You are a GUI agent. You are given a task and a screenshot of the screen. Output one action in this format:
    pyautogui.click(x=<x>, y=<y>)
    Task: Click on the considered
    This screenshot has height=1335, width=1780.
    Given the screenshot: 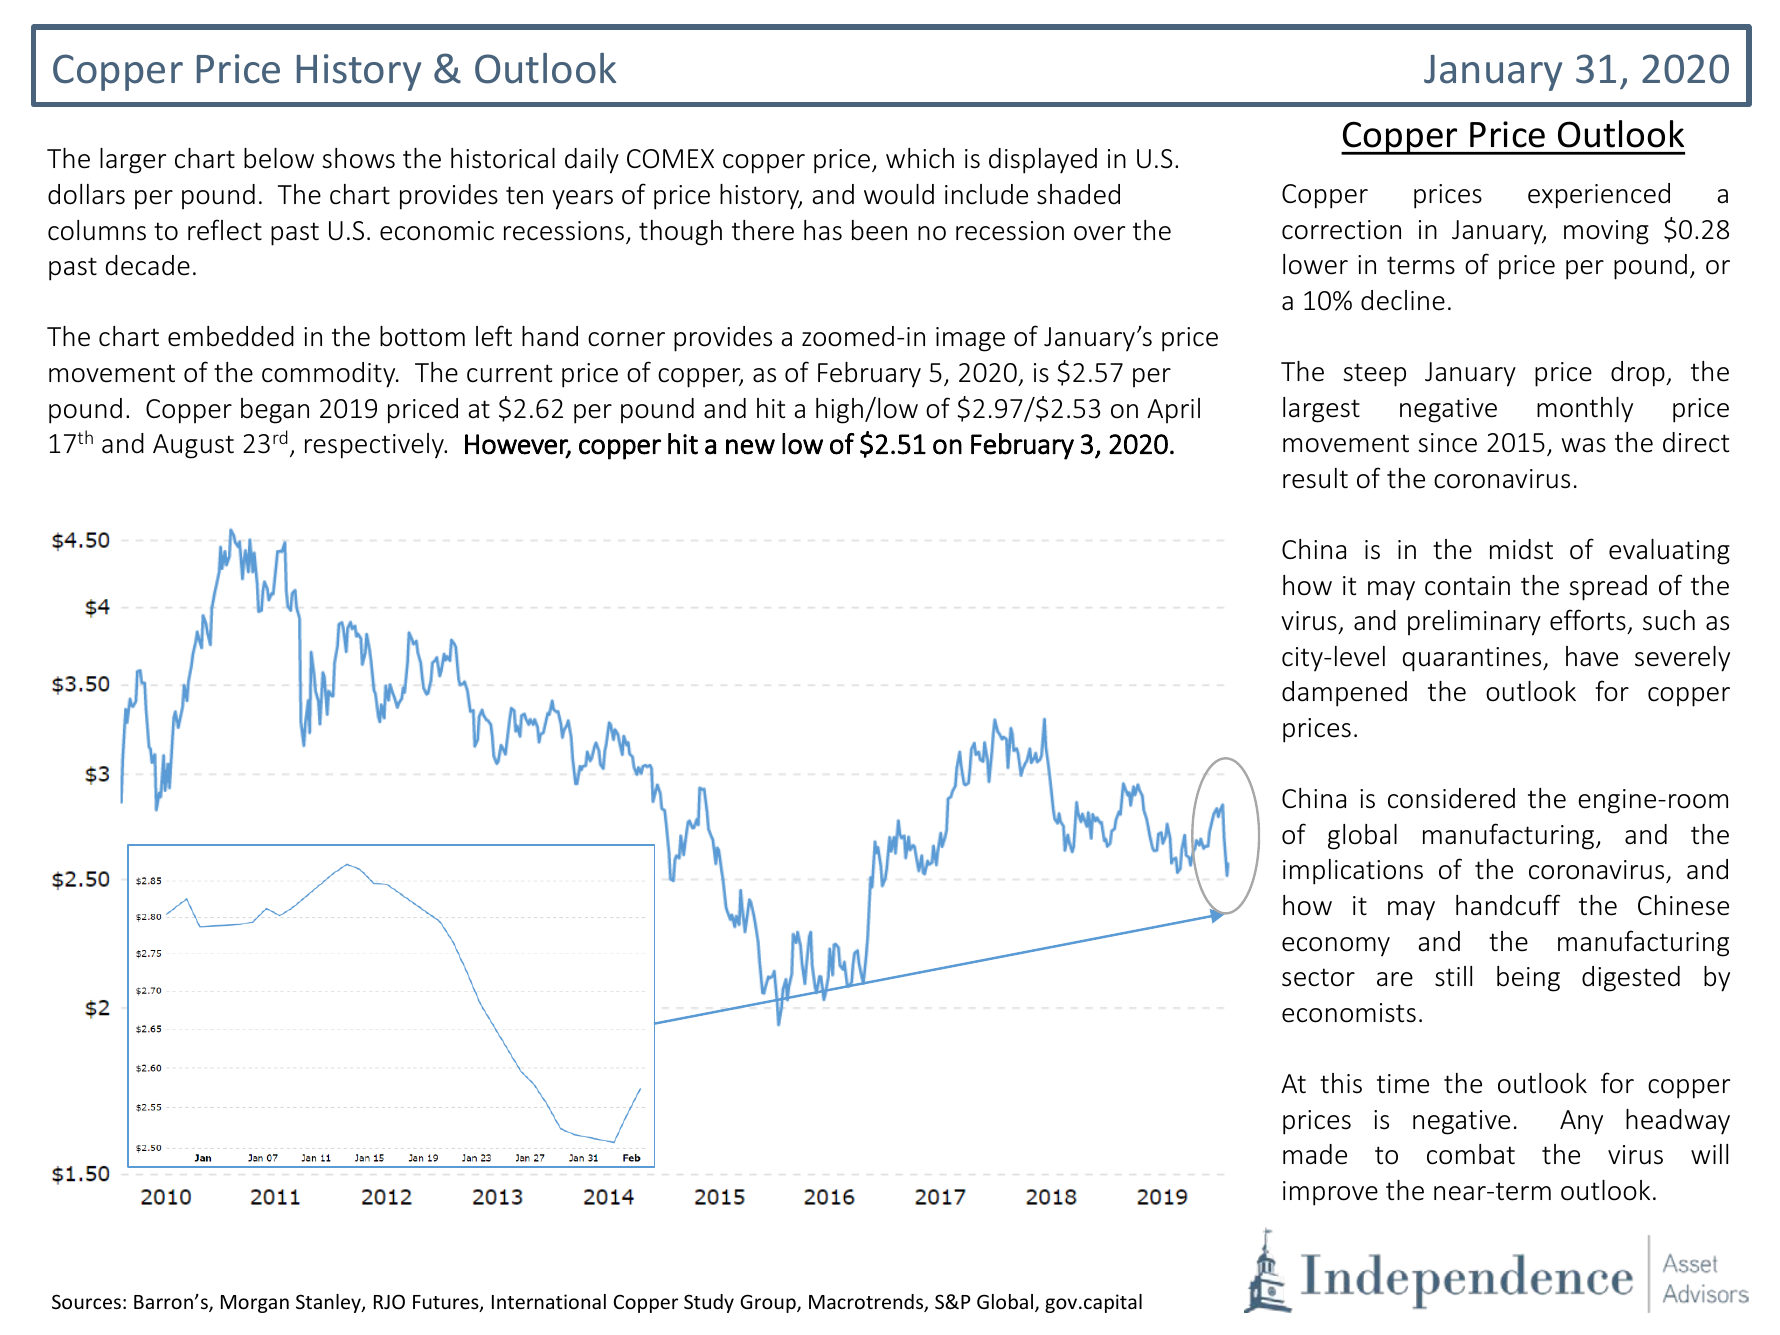 What is the action you would take?
    pyautogui.click(x=1451, y=798)
